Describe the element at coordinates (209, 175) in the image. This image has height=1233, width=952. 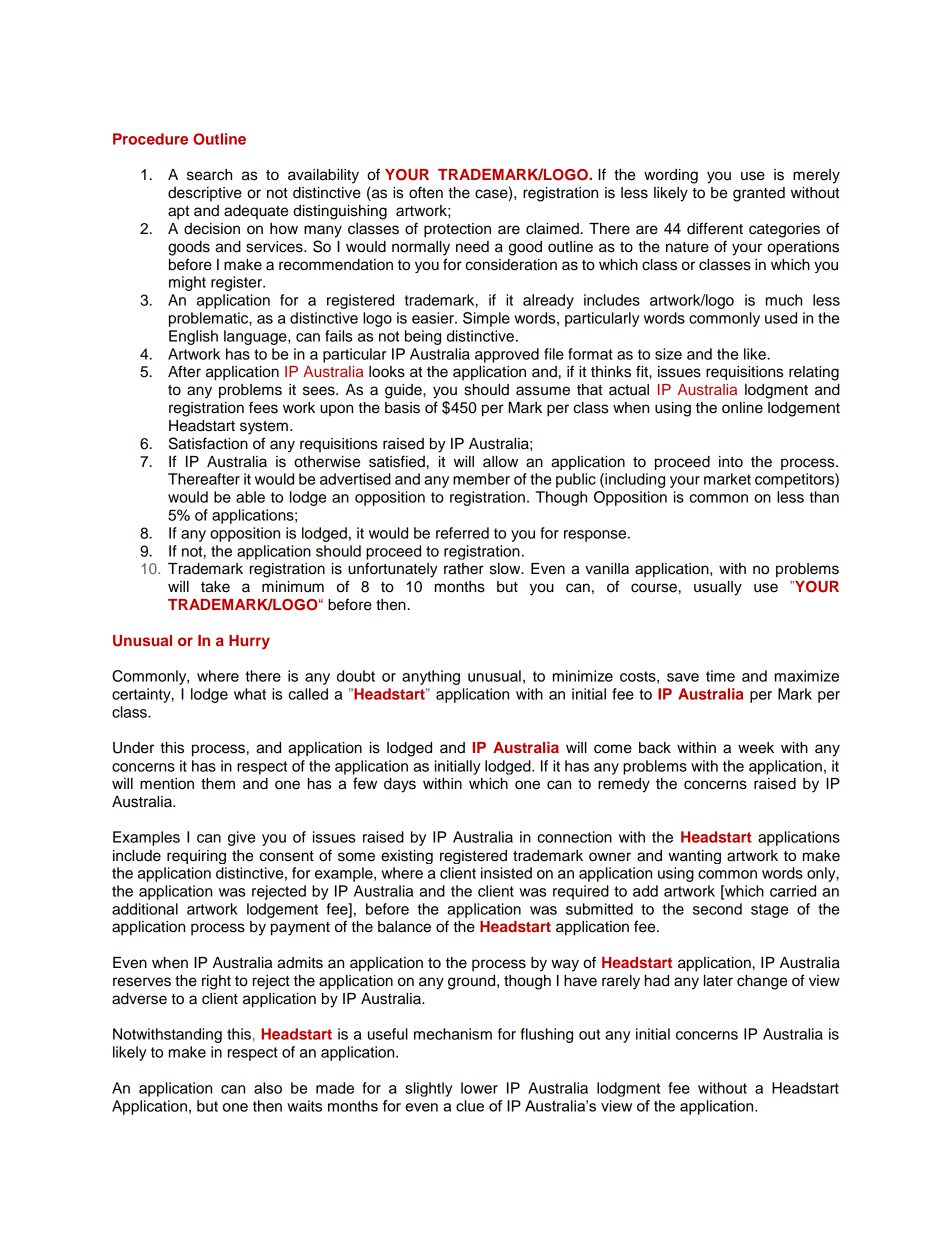
I see `search` at that location.
